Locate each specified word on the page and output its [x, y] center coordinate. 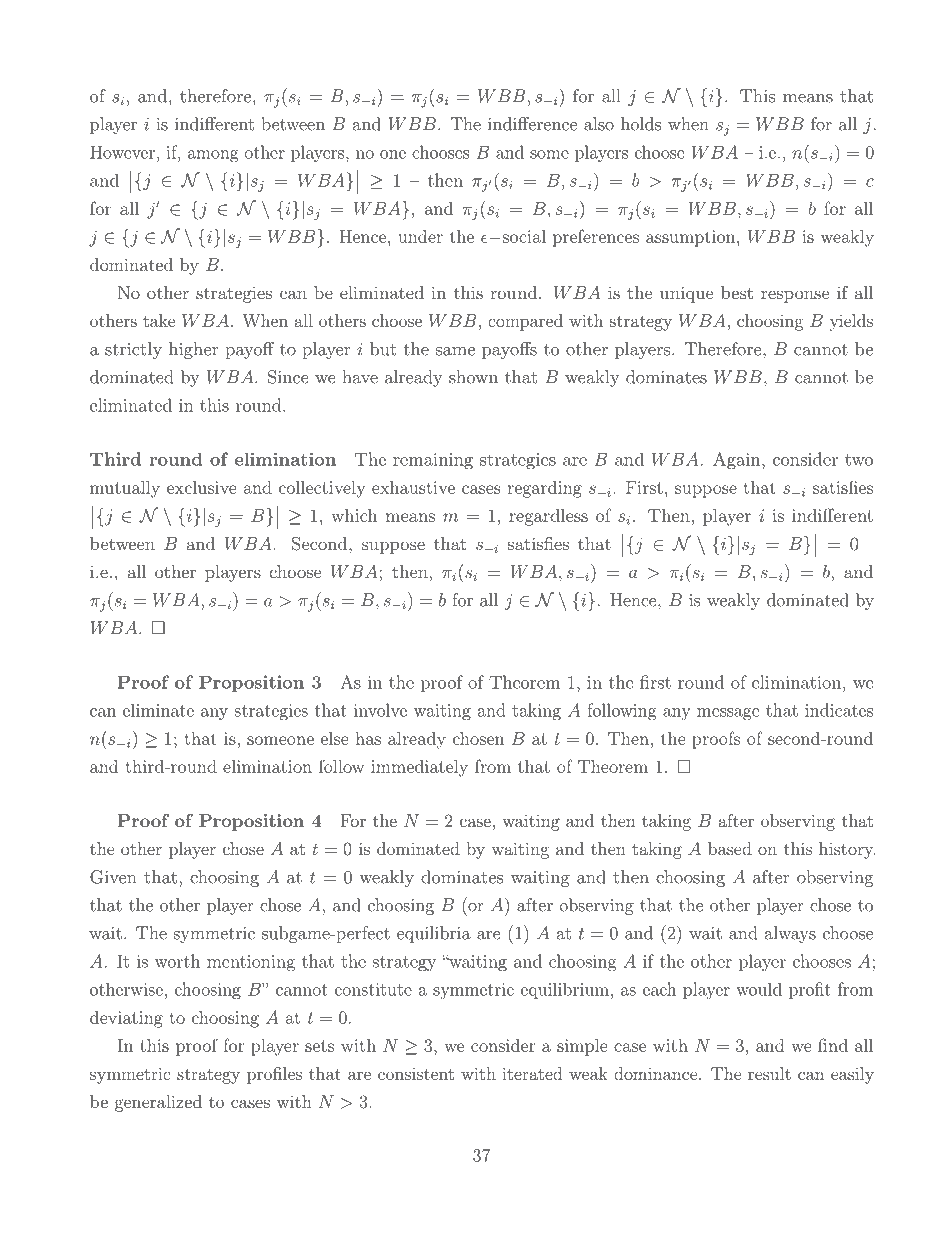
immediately [419, 768]
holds [641, 124]
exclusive [202, 487]
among [213, 156]
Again [738, 461]
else [335, 738]
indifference [532, 124]
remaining [433, 461]
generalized [158, 1103]
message [728, 714]
